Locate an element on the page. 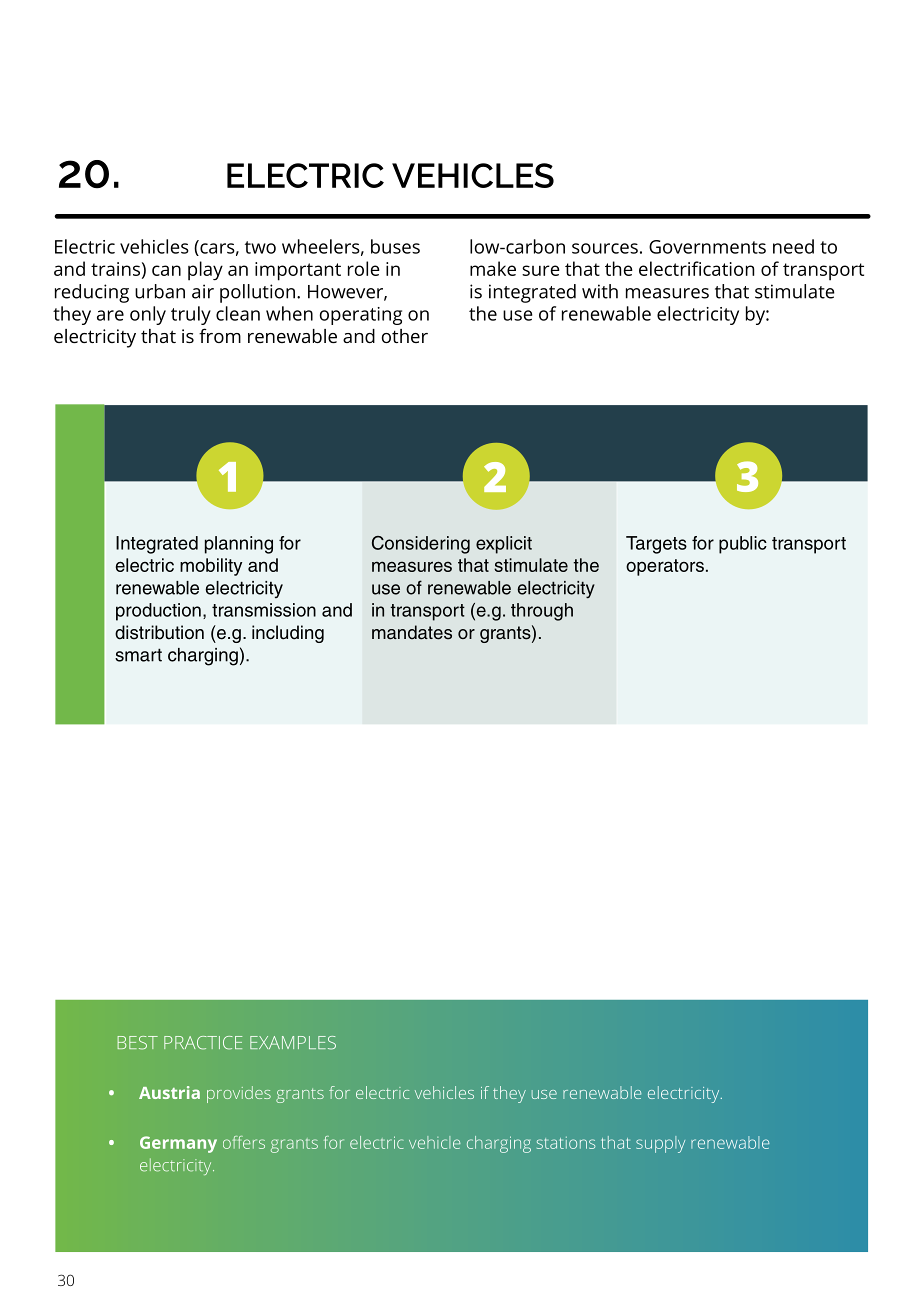 Image resolution: width=924 pixels, height=1308 pixels. mobility is located at coordinates (211, 567).
